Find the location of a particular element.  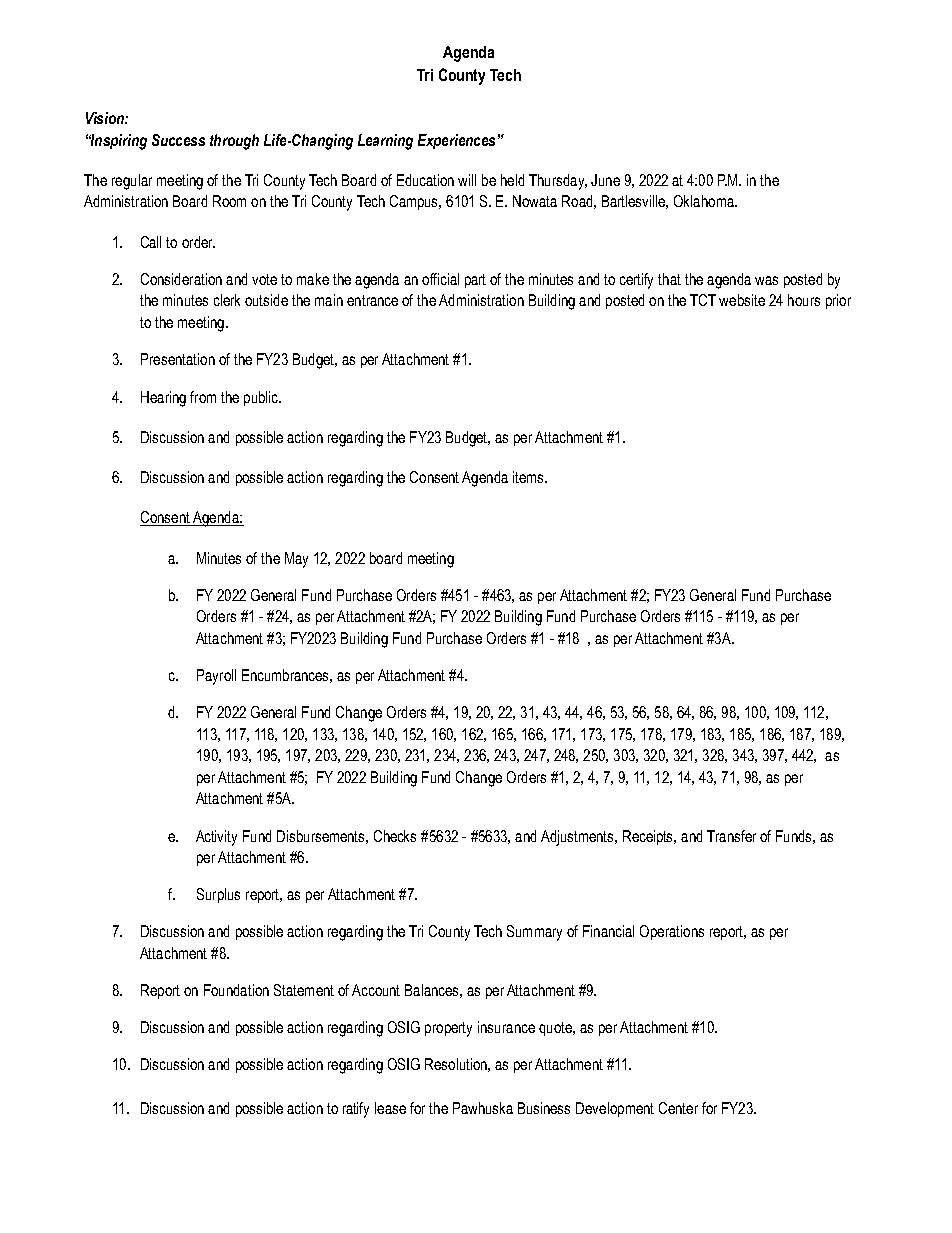

Foundation is located at coordinates (236, 990).
